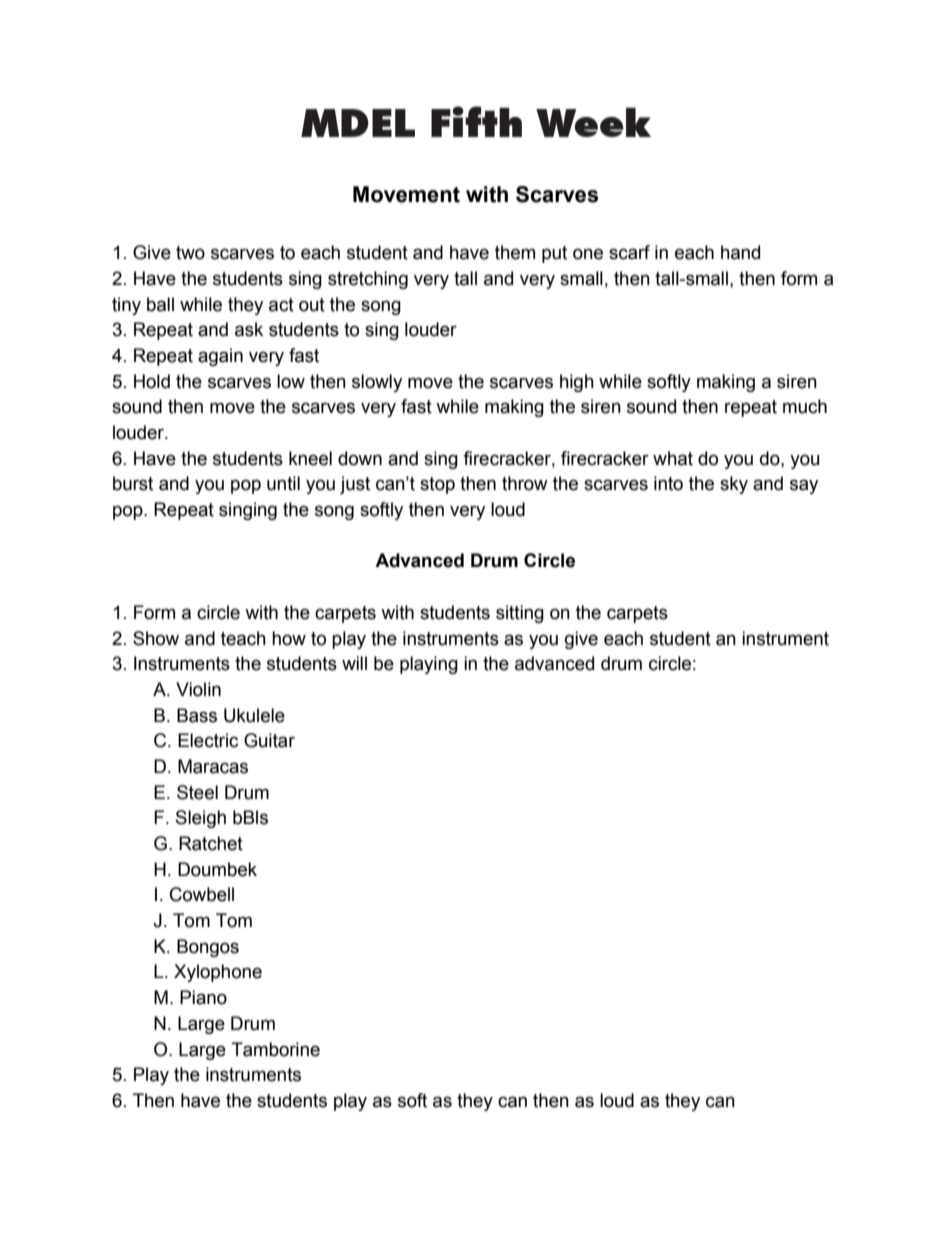 The width and height of the screenshot is (952, 1233). Describe the element at coordinates (197, 715) in the screenshot. I see `Bass` at that location.
